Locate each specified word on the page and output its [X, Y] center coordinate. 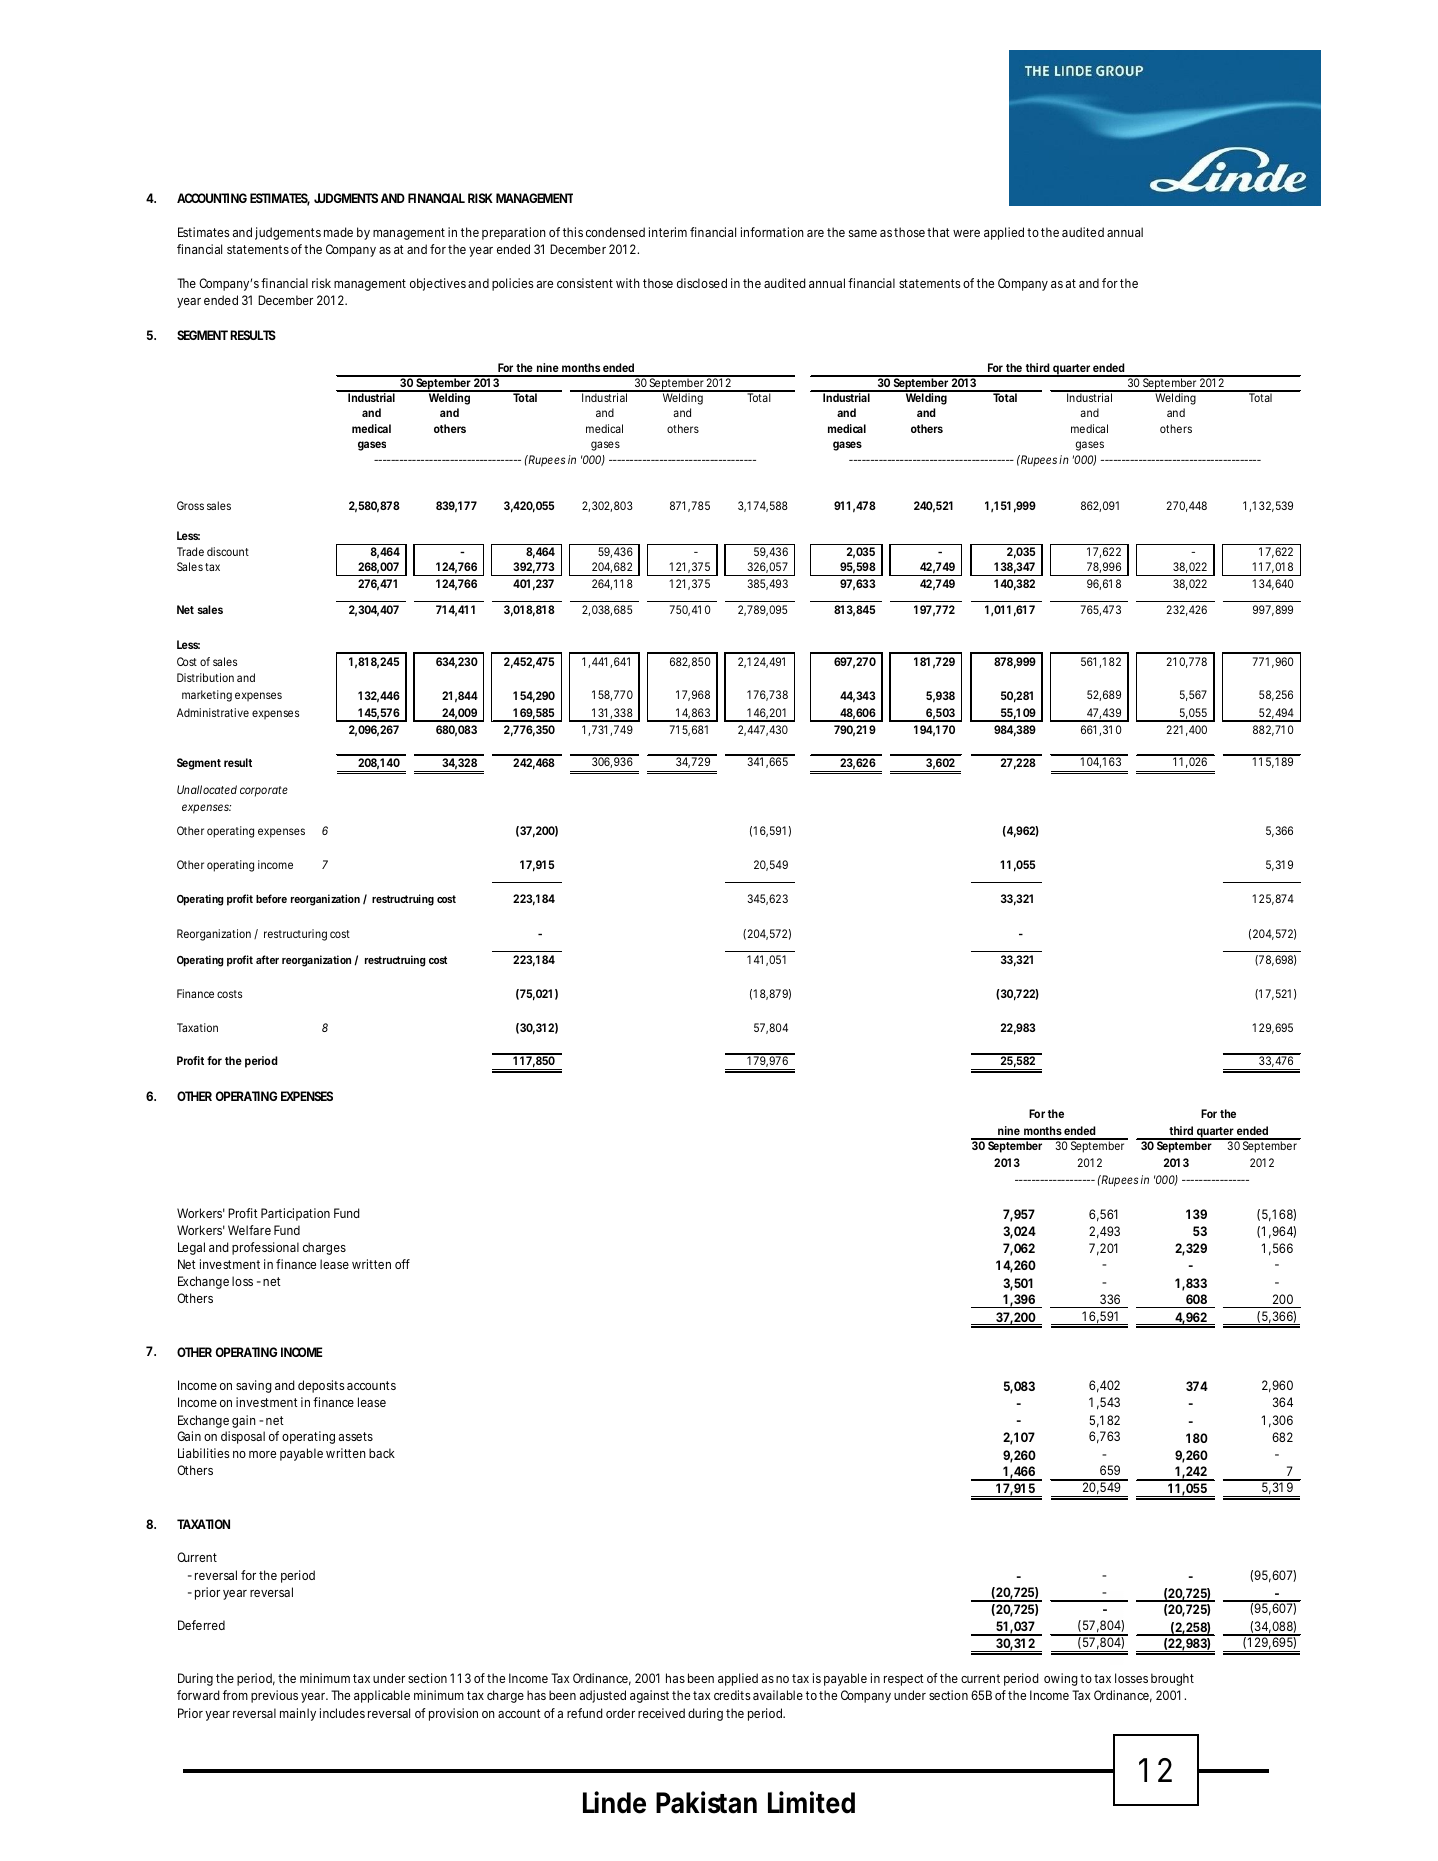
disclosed [702, 283]
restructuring [295, 935]
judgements [288, 233]
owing [1061, 1679]
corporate [264, 791]
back [382, 1453]
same [863, 233]
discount [228, 551]
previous [274, 1696]
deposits [321, 1386]
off [402, 1264]
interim [668, 232]
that [938, 232]
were [966, 233]
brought [1172, 1679]
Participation [295, 1214]
